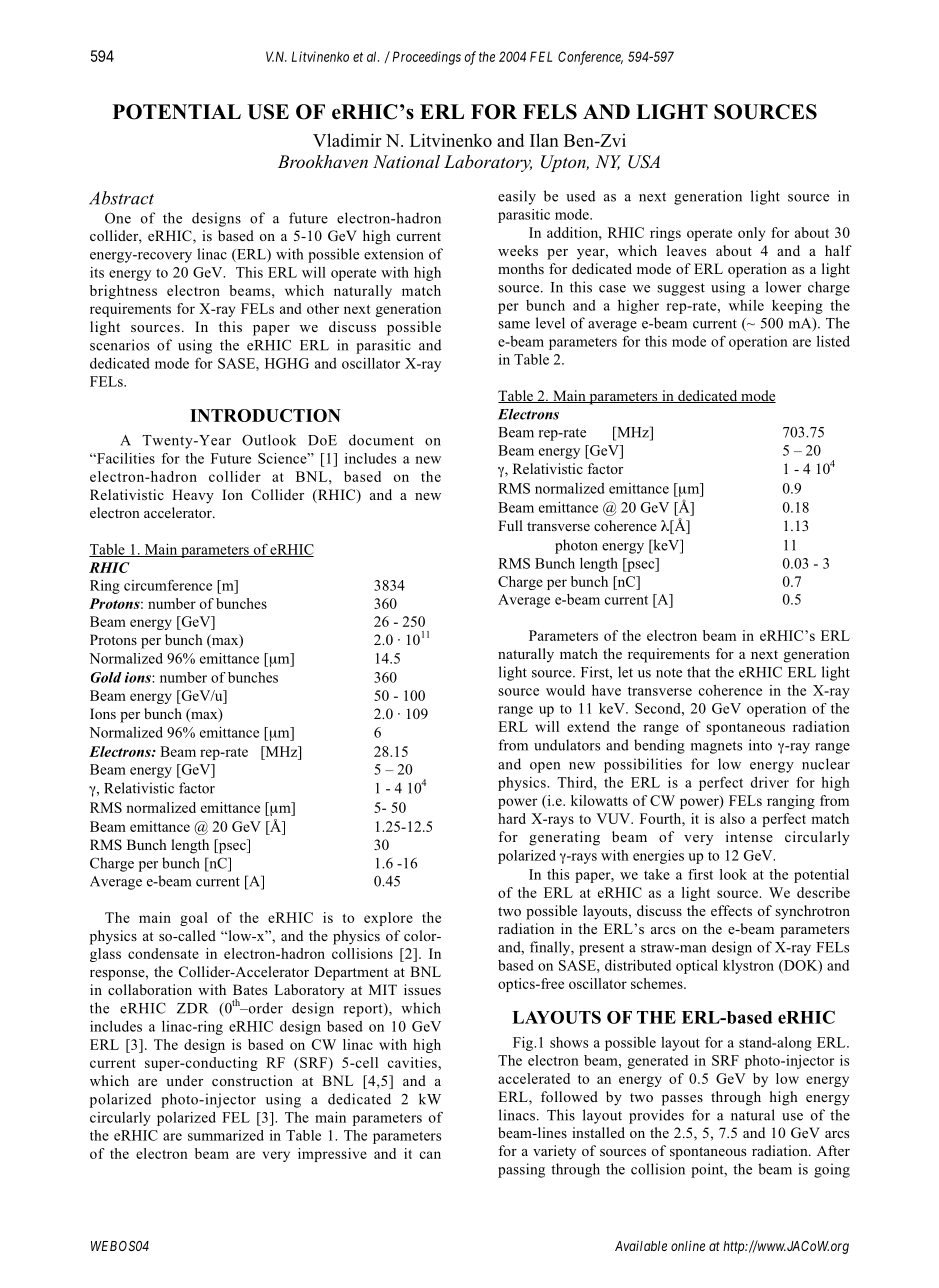 The width and height of the document is (939, 1288). What do you see at coordinates (760, 745) in the document?
I see `into` at bounding box center [760, 745].
